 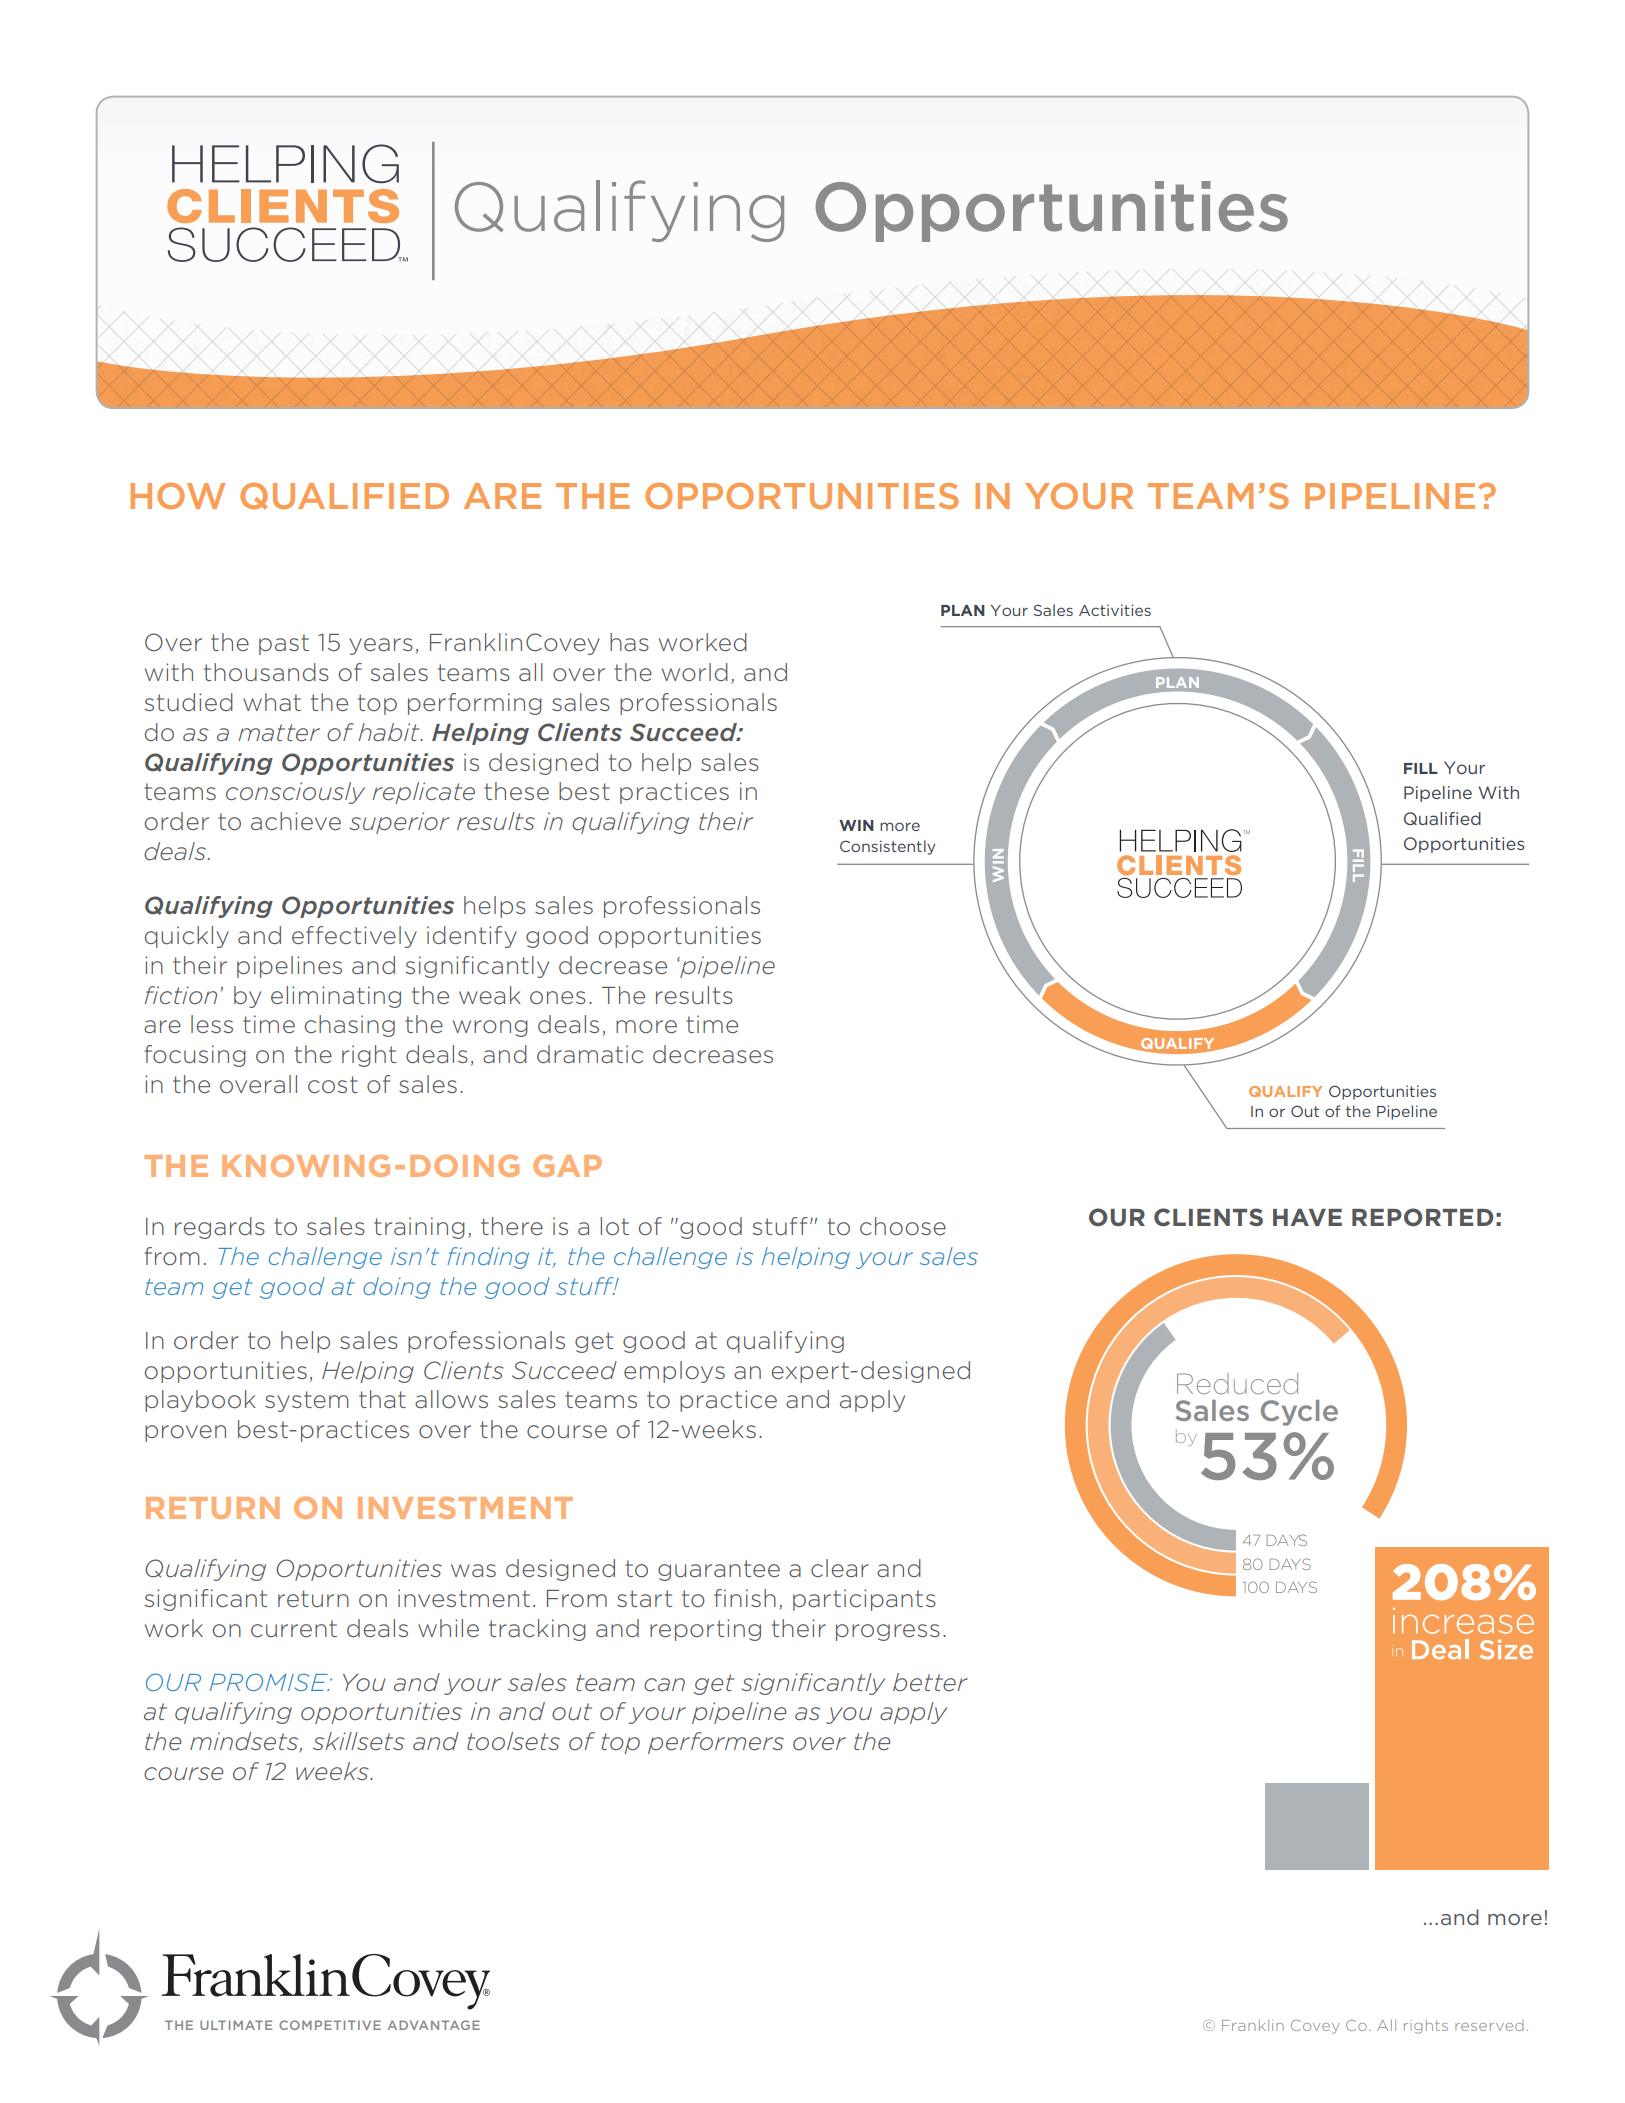 I want to click on Cycle, so click(x=1299, y=1413).
